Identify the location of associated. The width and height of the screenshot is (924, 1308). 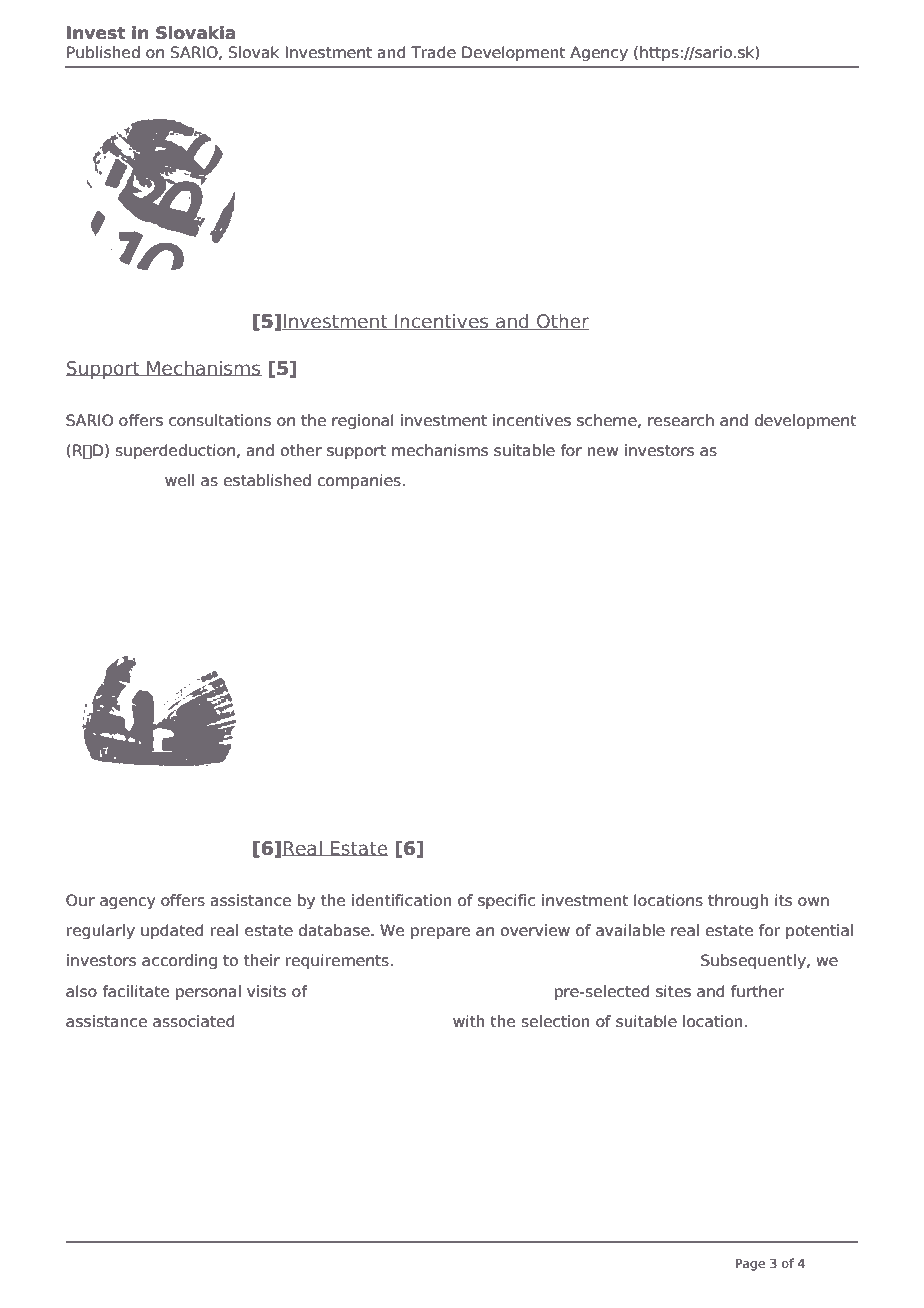
(194, 1021).
